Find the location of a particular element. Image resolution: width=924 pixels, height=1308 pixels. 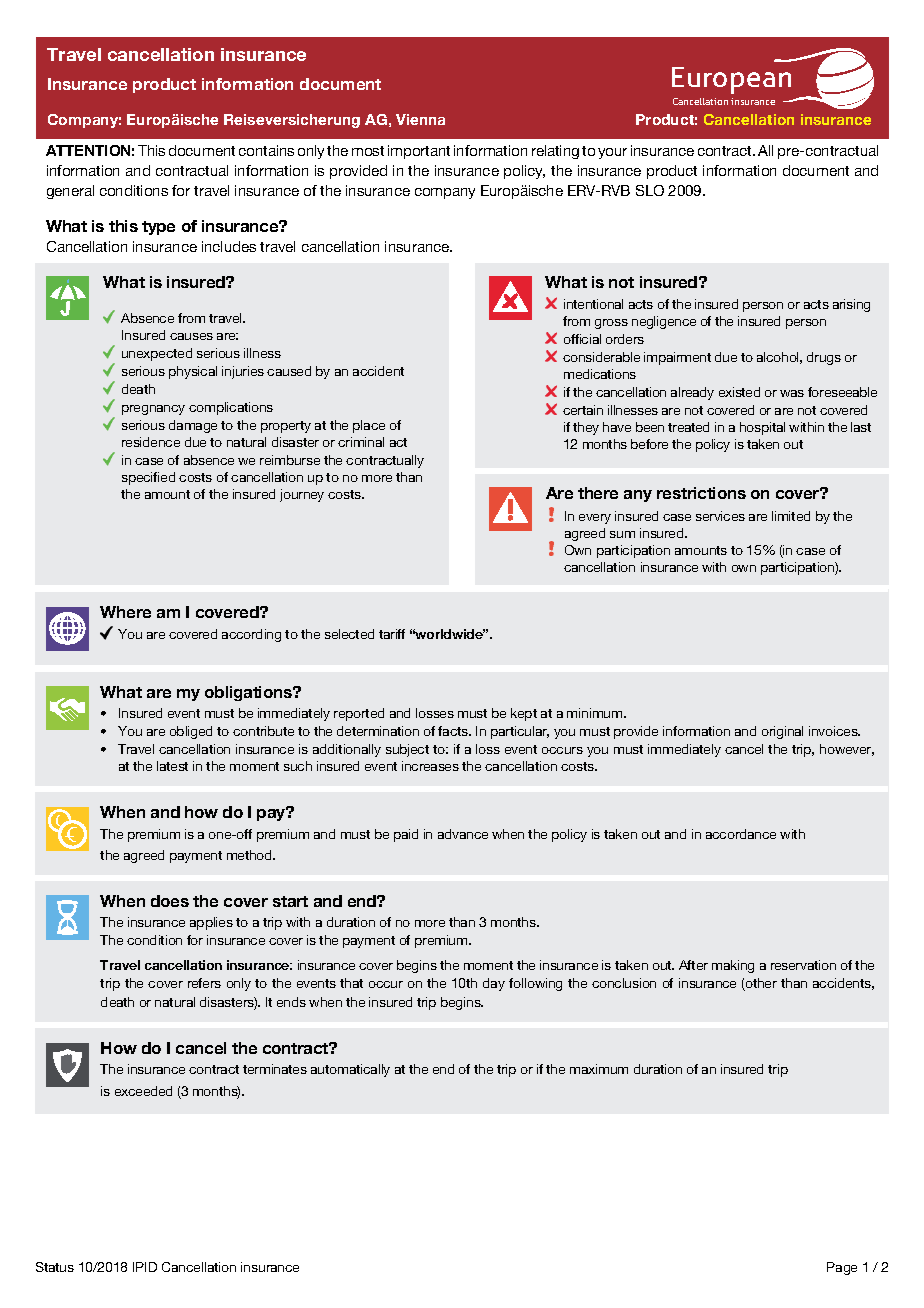

SLO is located at coordinates (650, 190).
